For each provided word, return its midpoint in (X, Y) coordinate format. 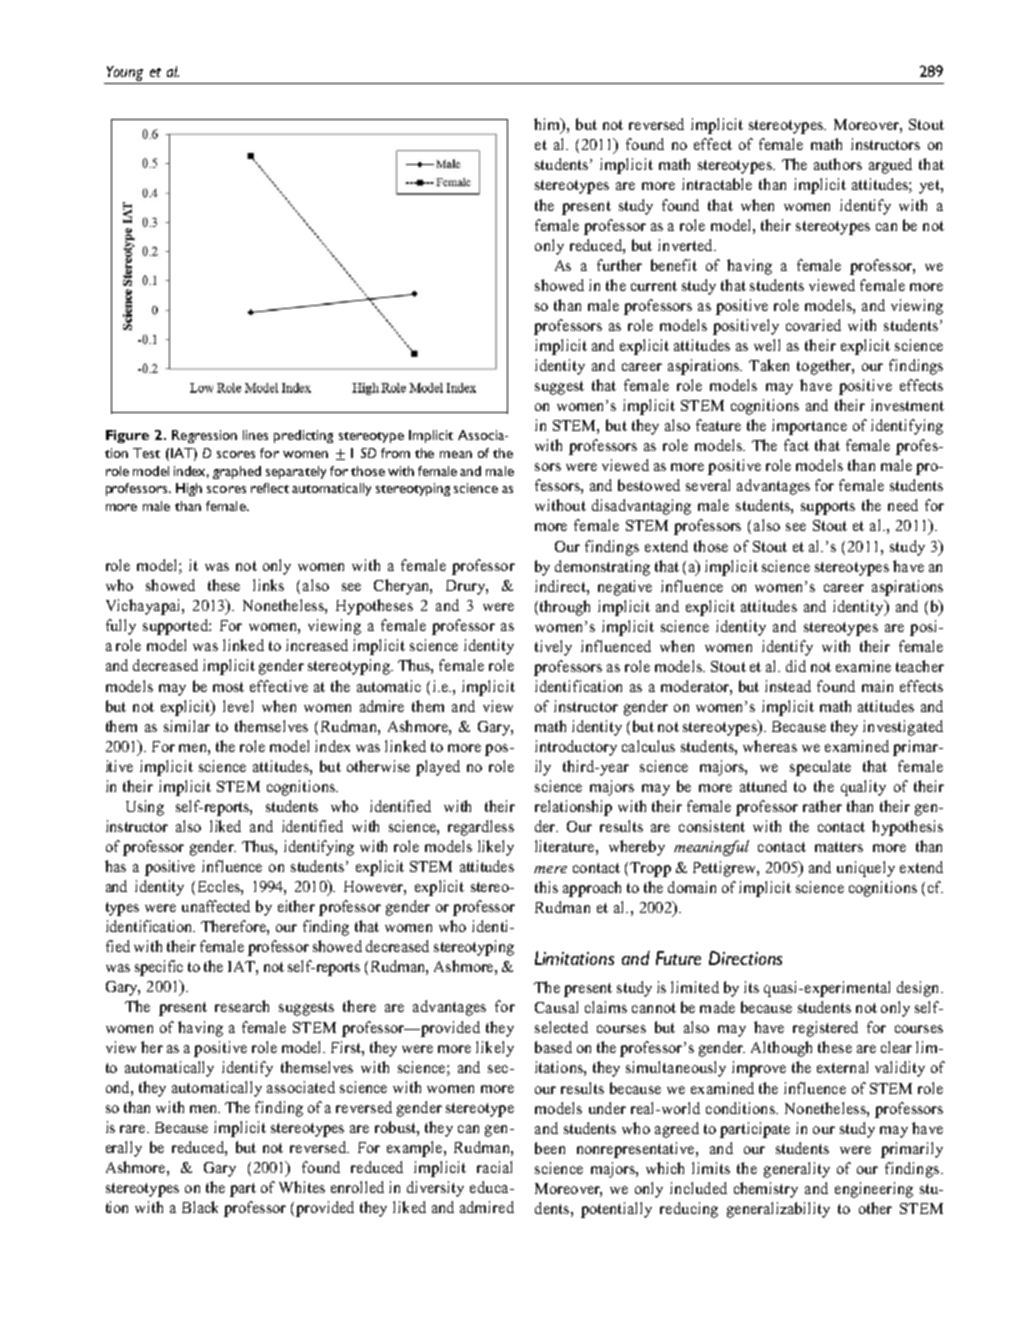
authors (838, 164)
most (228, 687)
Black (200, 1207)
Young (125, 73)
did (796, 666)
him (548, 125)
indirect (561, 586)
